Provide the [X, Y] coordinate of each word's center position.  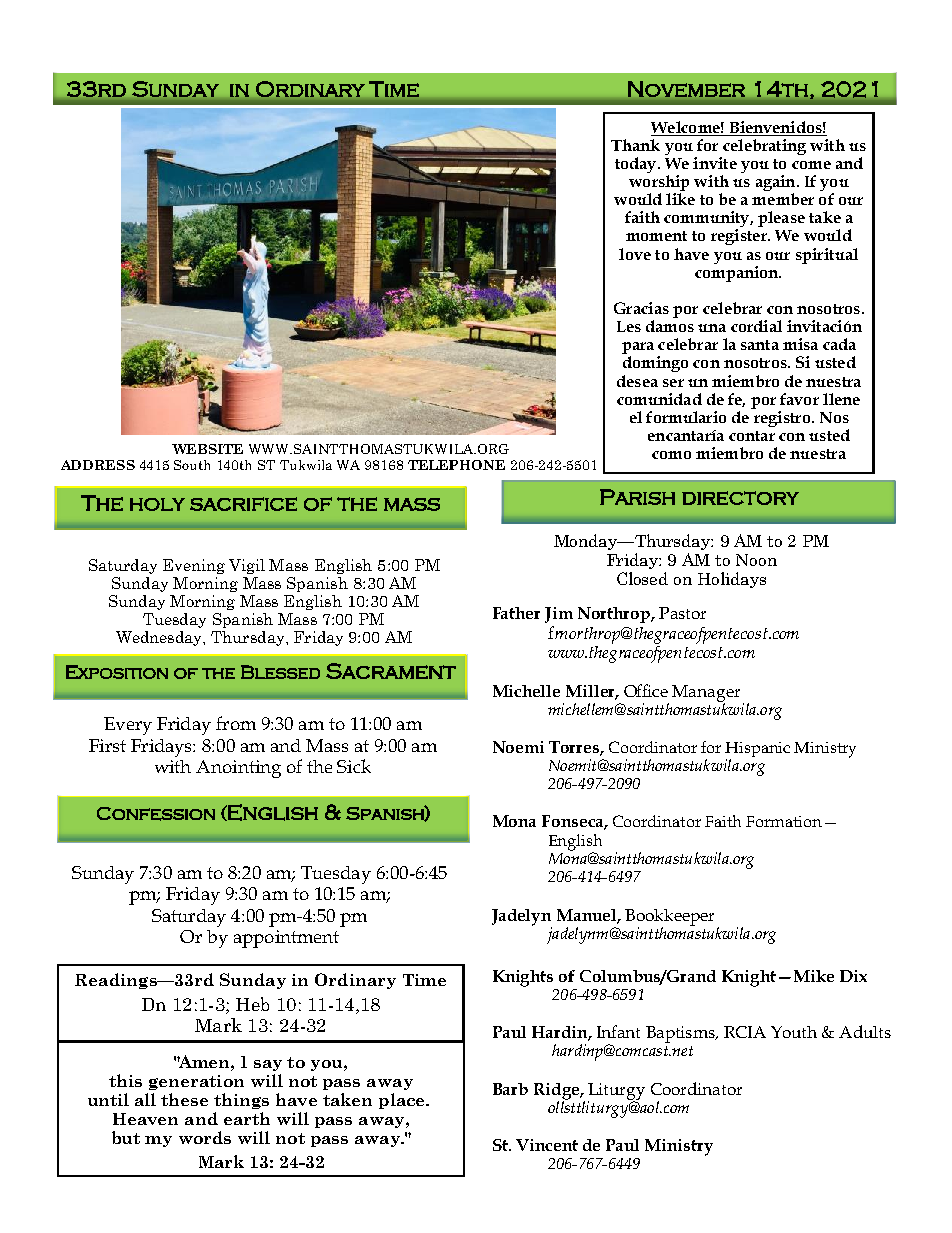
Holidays [732, 580]
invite [715, 163]
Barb [510, 1089]
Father [516, 613]
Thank [635, 145]
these [184, 1099]
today [637, 165]
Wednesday [160, 638]
